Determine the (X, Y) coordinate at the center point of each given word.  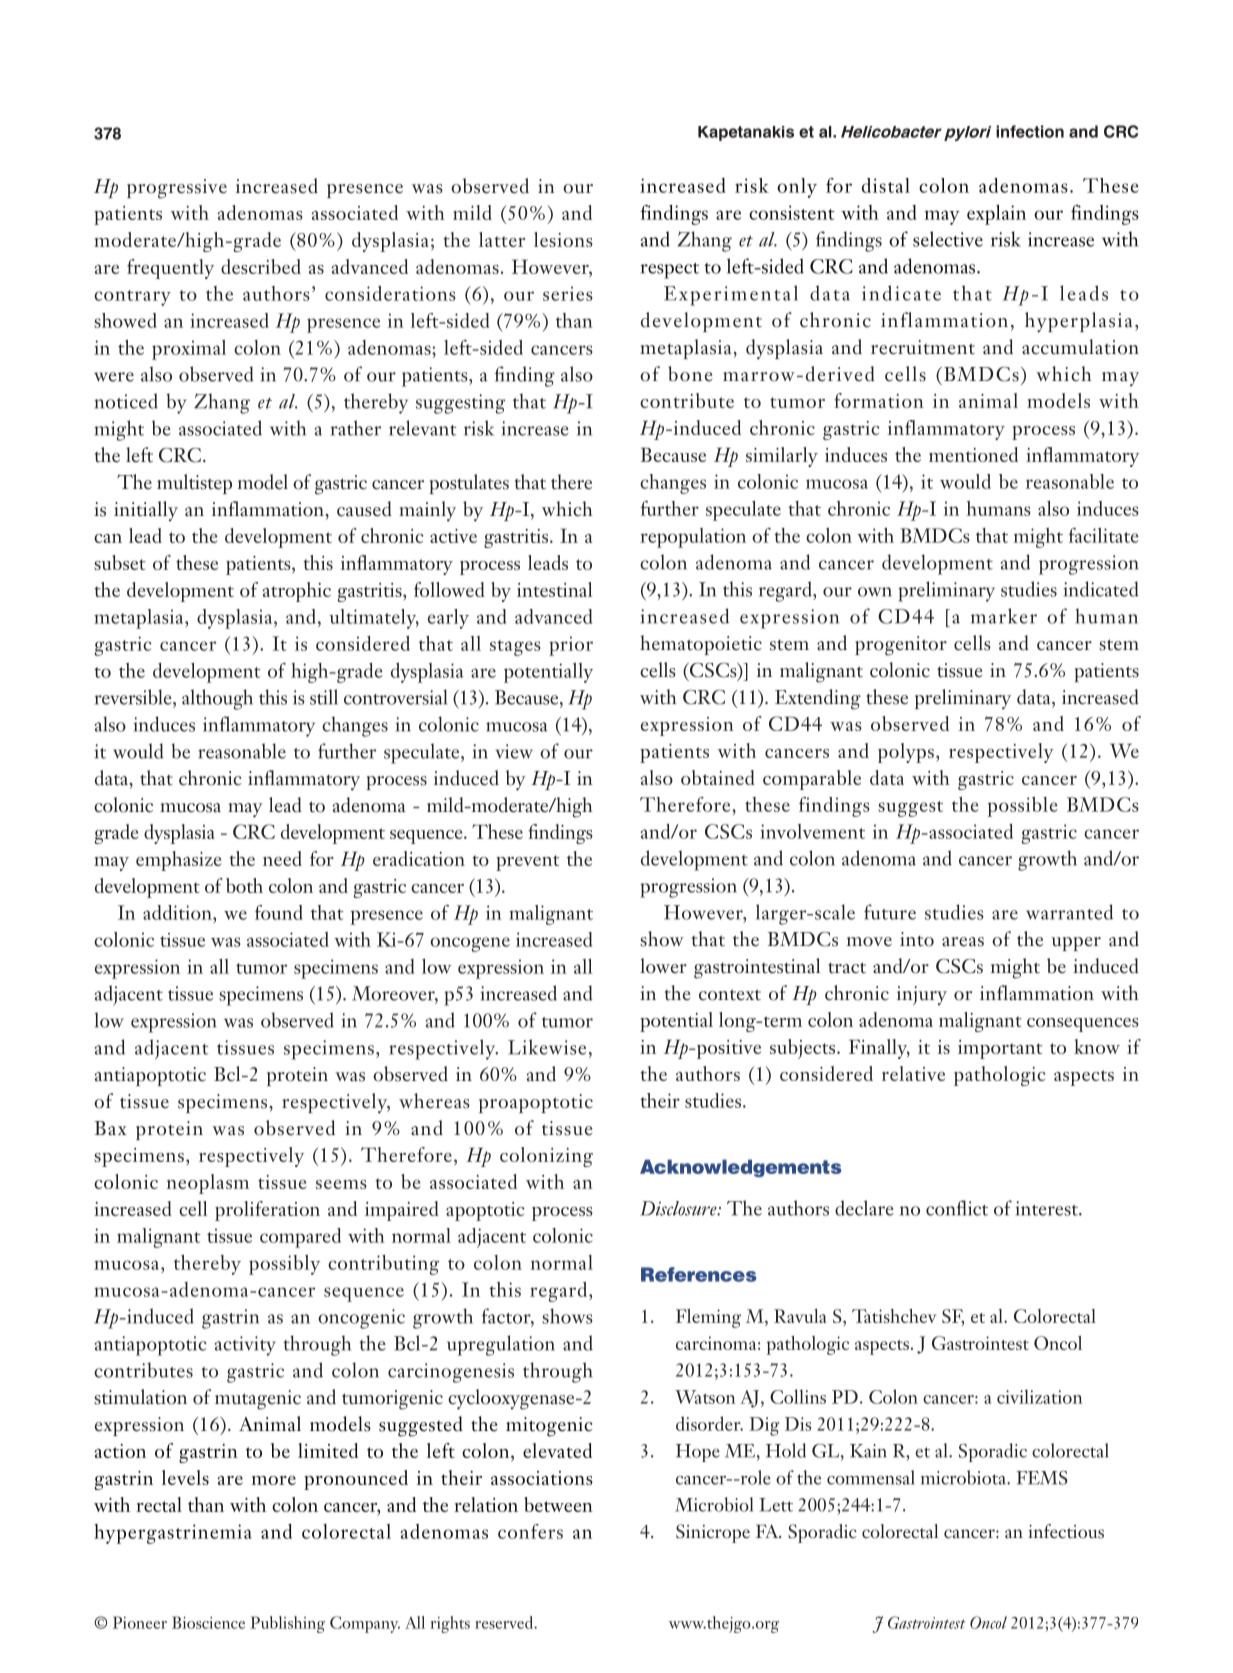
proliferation (267, 1211)
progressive (177, 189)
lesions (563, 239)
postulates (469, 484)
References (699, 1274)
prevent (527, 863)
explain (996, 215)
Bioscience (208, 1622)
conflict (957, 1208)
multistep (194, 484)
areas (963, 942)
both (244, 885)
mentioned (973, 454)
